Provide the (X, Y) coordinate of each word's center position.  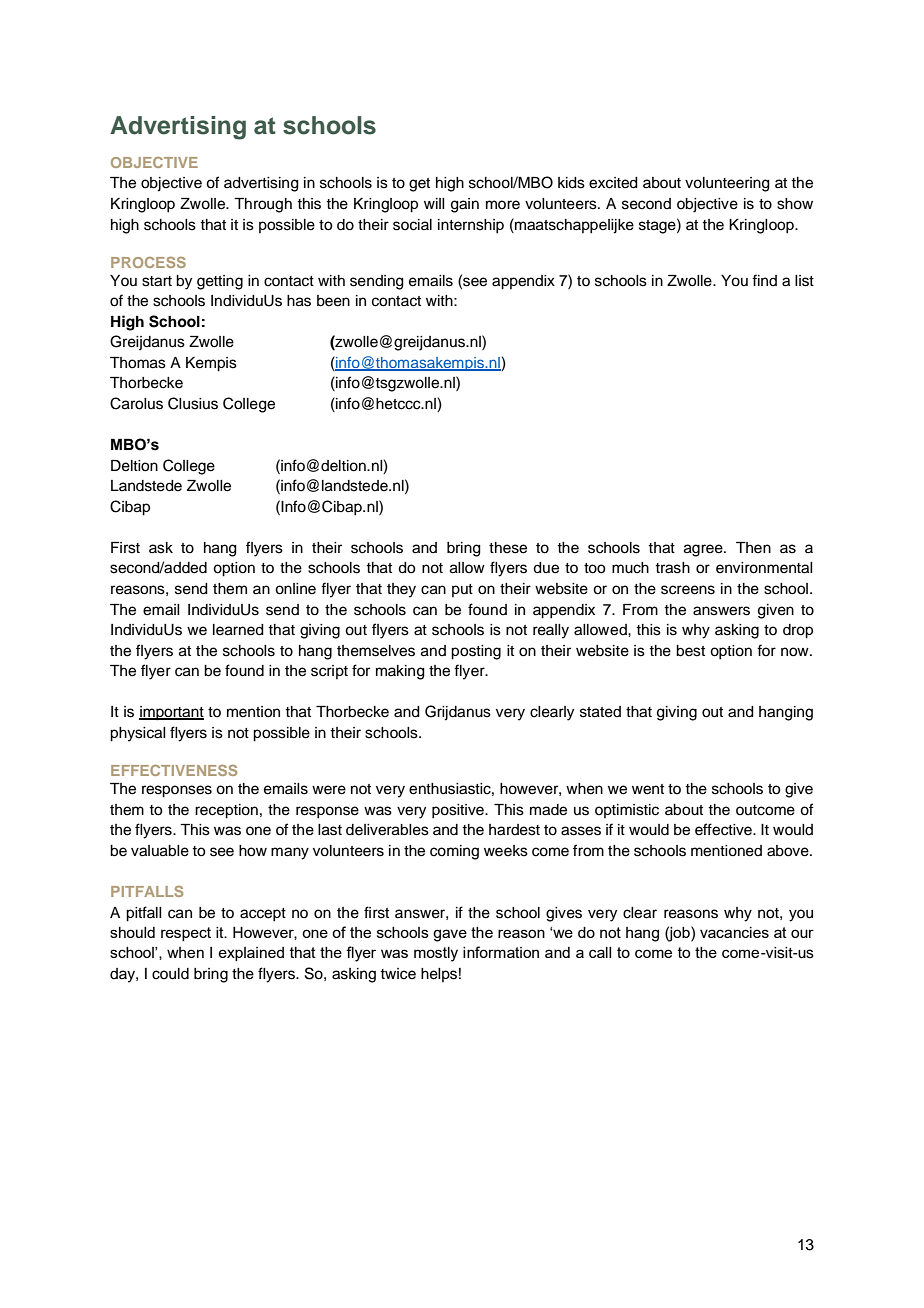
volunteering (727, 184)
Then (753, 548)
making (400, 672)
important (171, 713)
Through (263, 205)
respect (186, 934)
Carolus (136, 403)
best (690, 651)
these (508, 548)
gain (465, 205)
